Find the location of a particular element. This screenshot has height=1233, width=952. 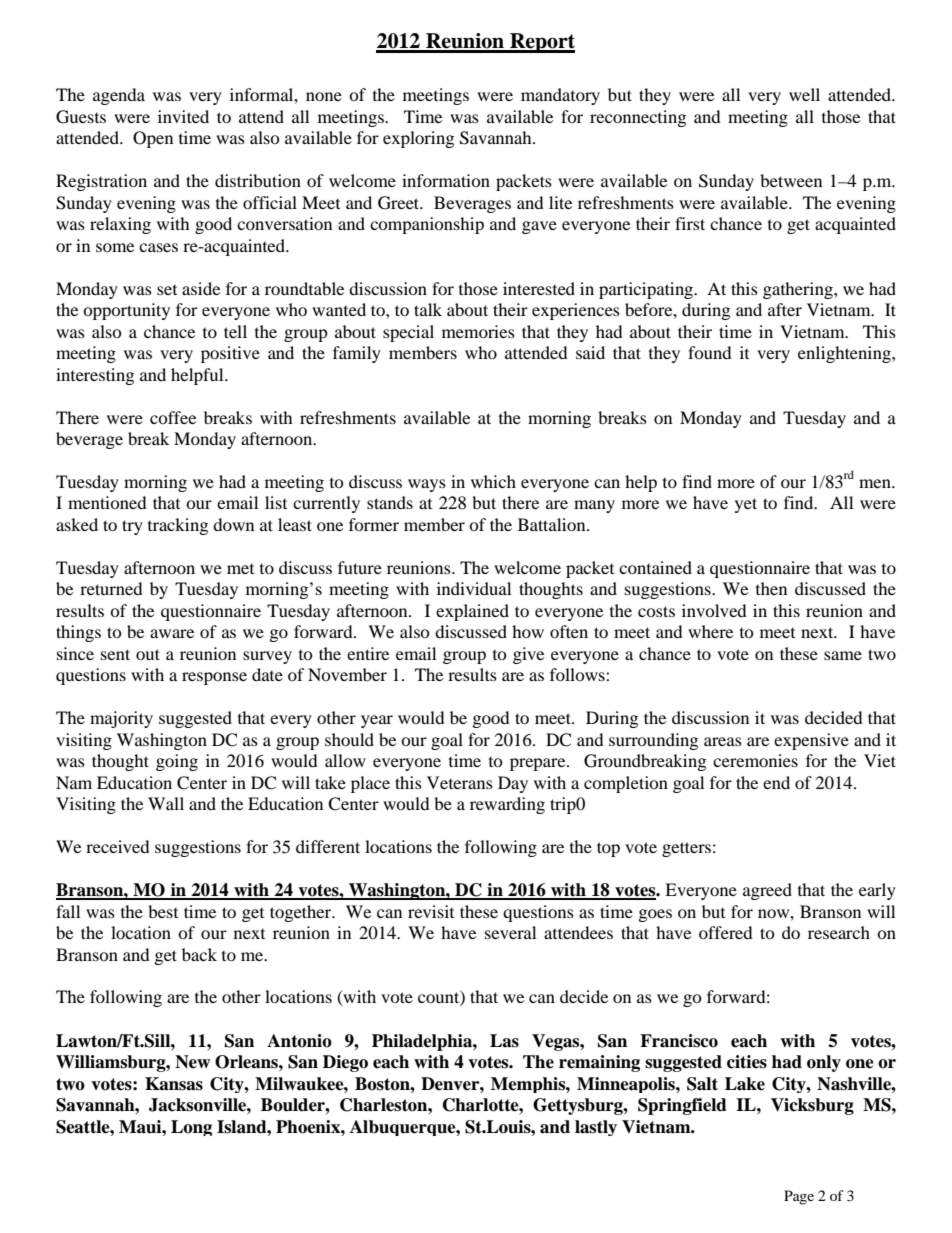

then is located at coordinates (771, 588).
